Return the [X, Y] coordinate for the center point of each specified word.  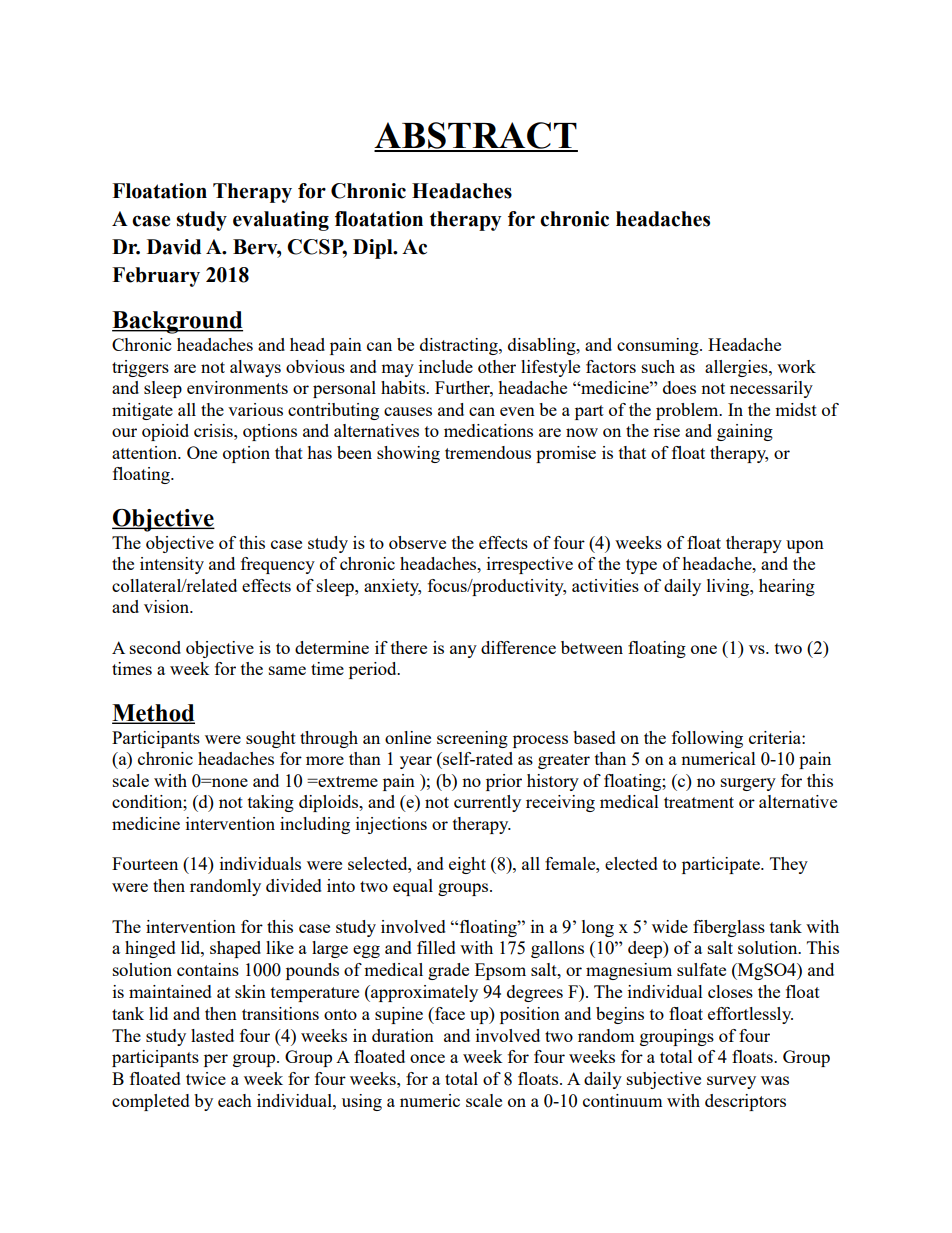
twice [206, 1078]
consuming [659, 346]
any [463, 651]
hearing [787, 587]
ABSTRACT [476, 136]
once [427, 1058]
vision [168, 606]
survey [731, 1082]
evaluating [281, 221]
